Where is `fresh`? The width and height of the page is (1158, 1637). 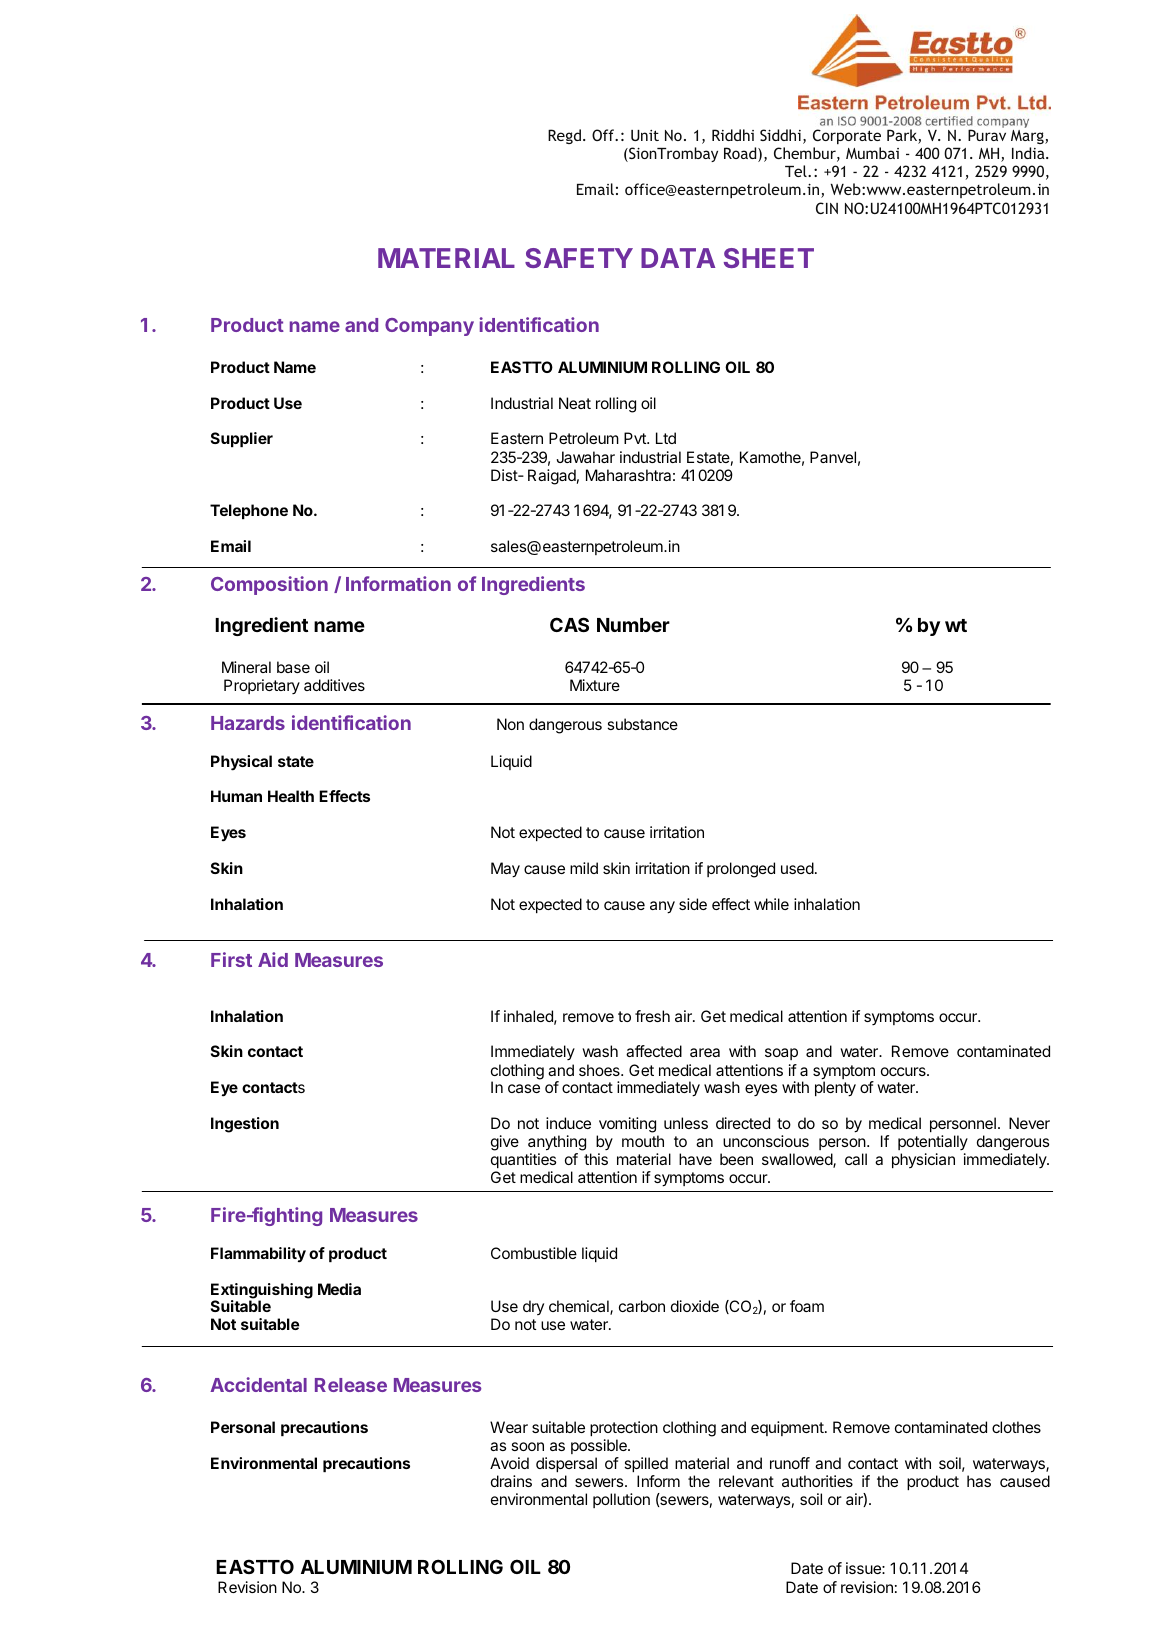
fresh is located at coordinates (652, 1016).
